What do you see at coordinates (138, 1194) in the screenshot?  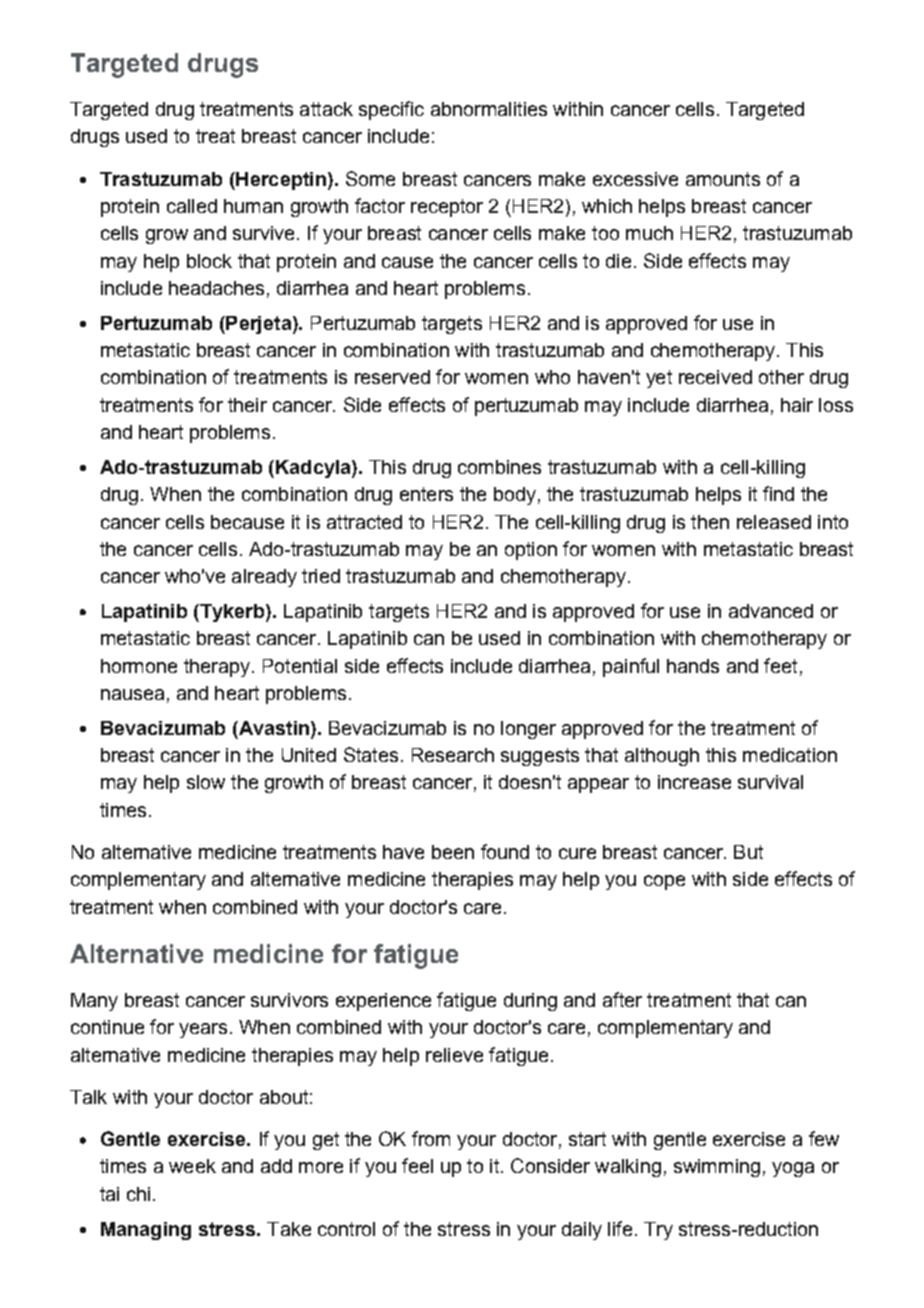 I see `chi` at bounding box center [138, 1194].
